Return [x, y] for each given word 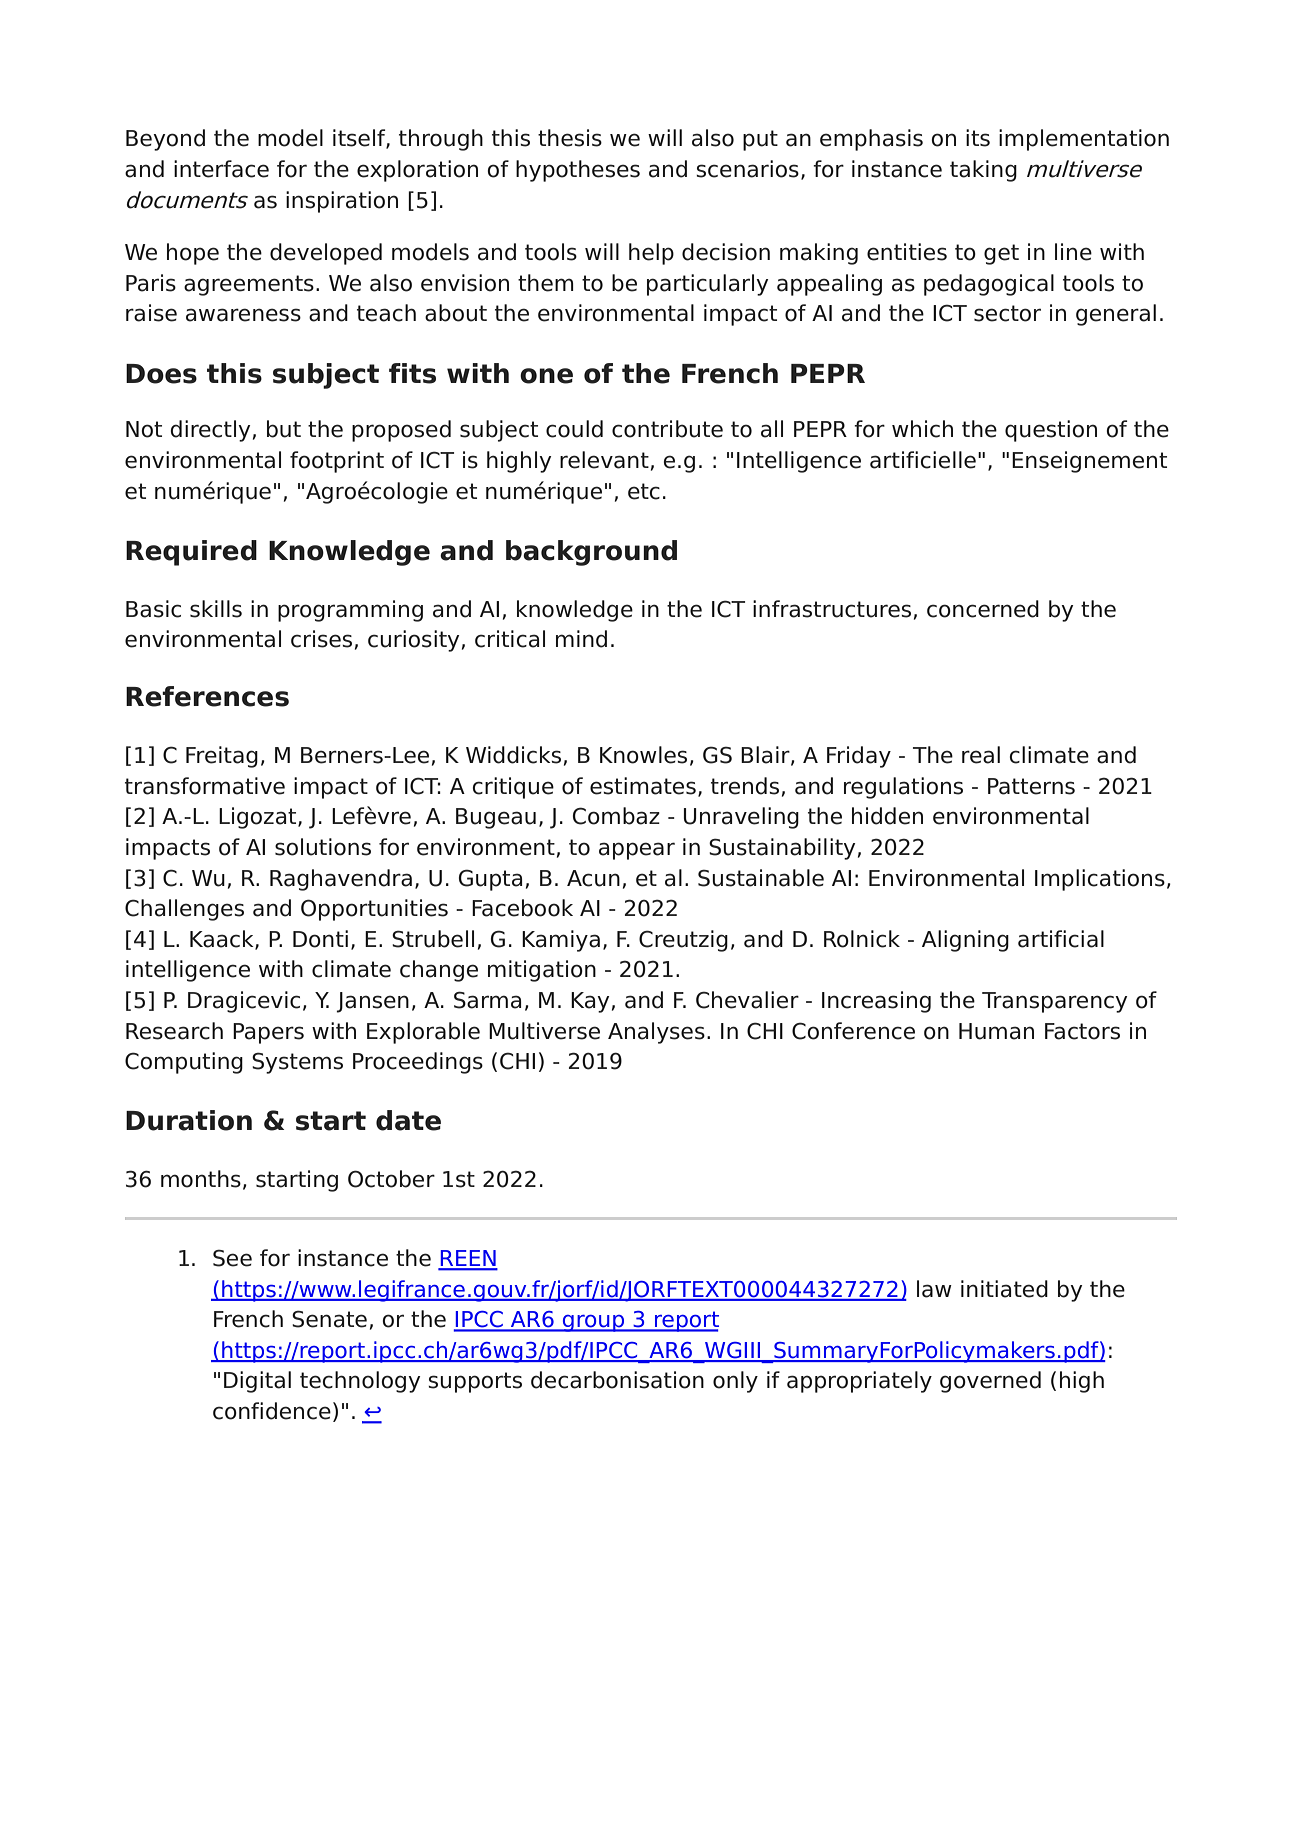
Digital [257, 1382]
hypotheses [578, 171]
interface [221, 169]
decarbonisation [617, 1380]
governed [990, 1382]
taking [983, 171]
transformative [205, 786]
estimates [643, 786]
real [981, 755]
